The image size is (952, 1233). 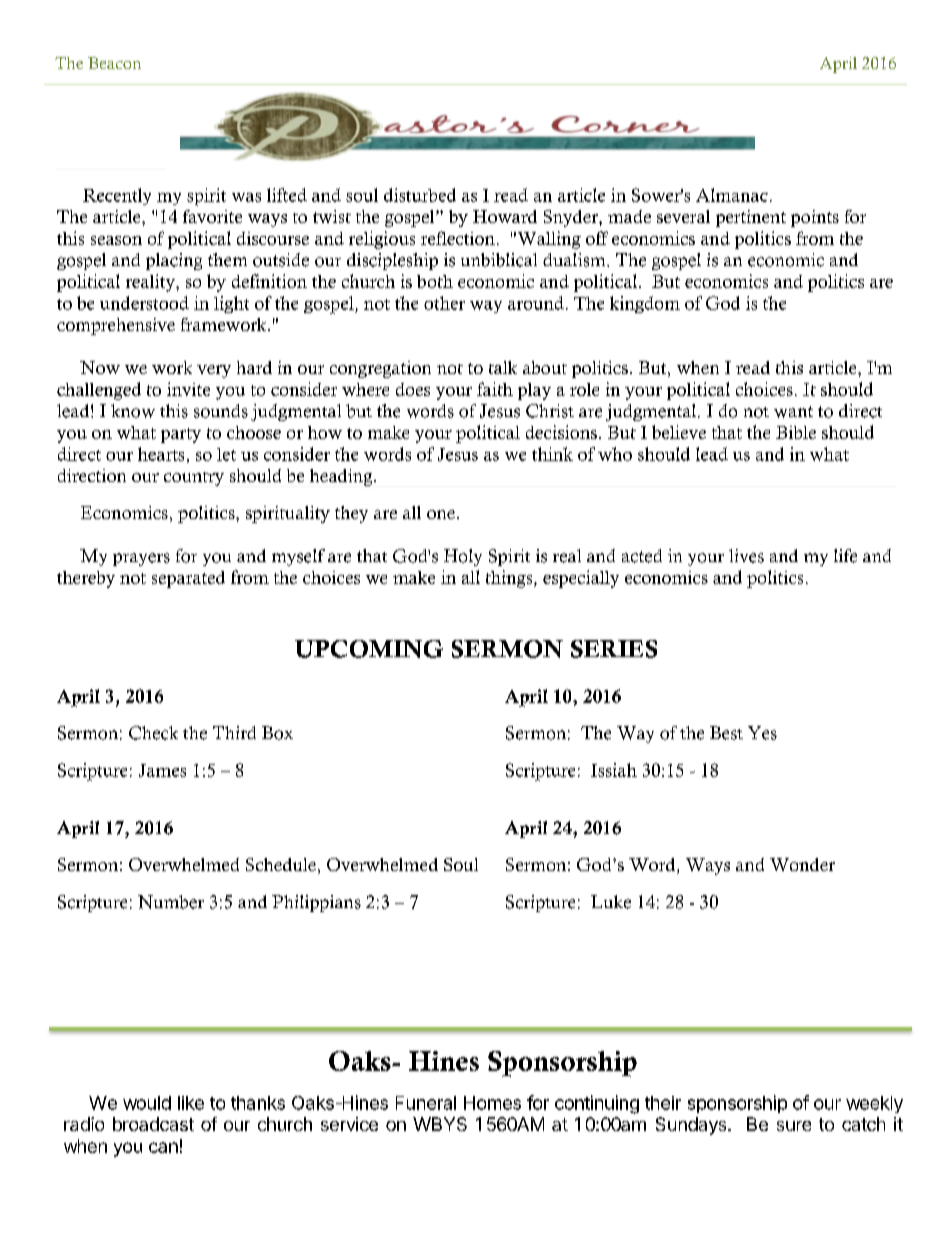 What do you see at coordinates (369, 649) in the image?
I see `UPCOMING` at bounding box center [369, 649].
